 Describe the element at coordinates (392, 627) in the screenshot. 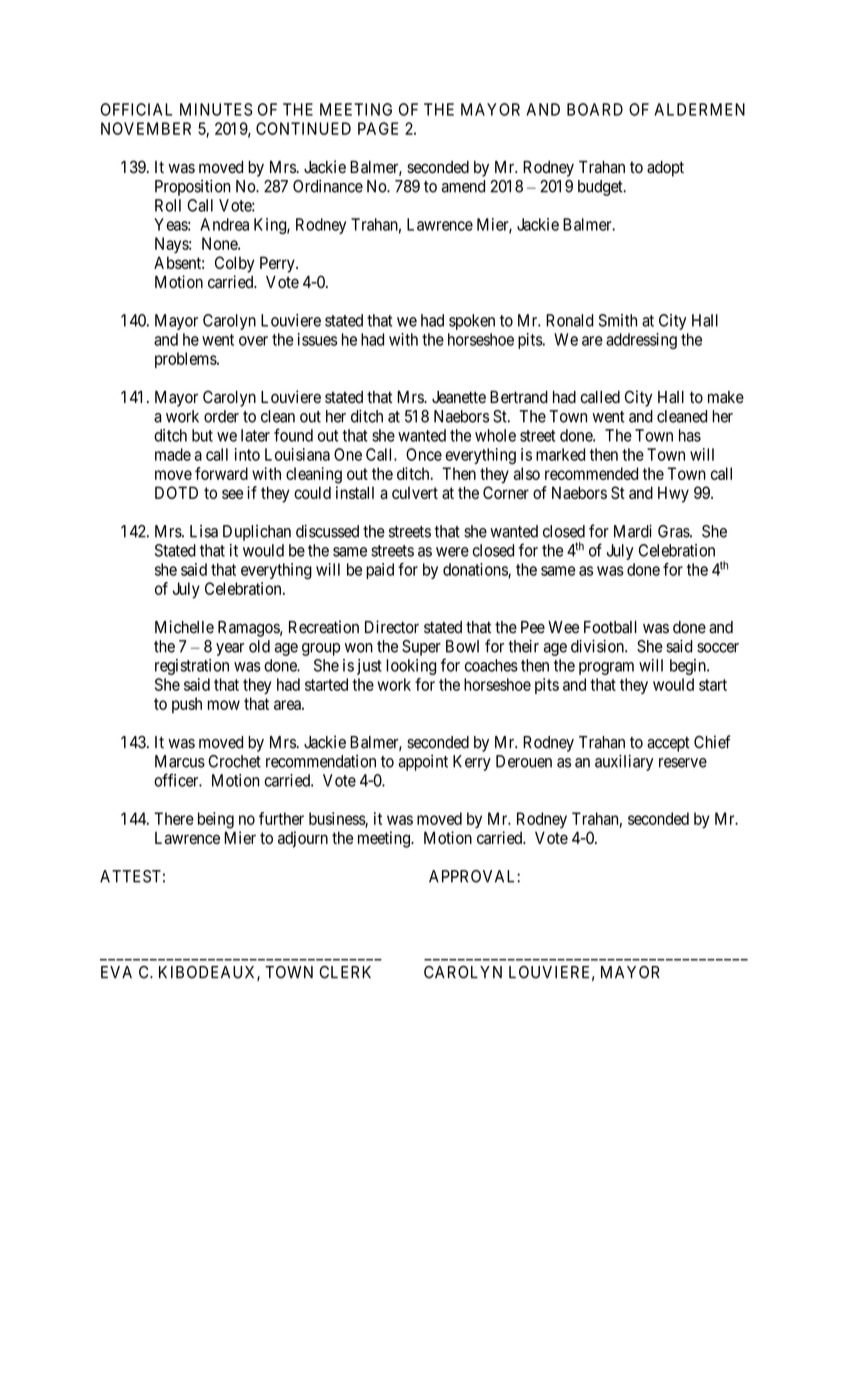

I see `Director` at that location.
